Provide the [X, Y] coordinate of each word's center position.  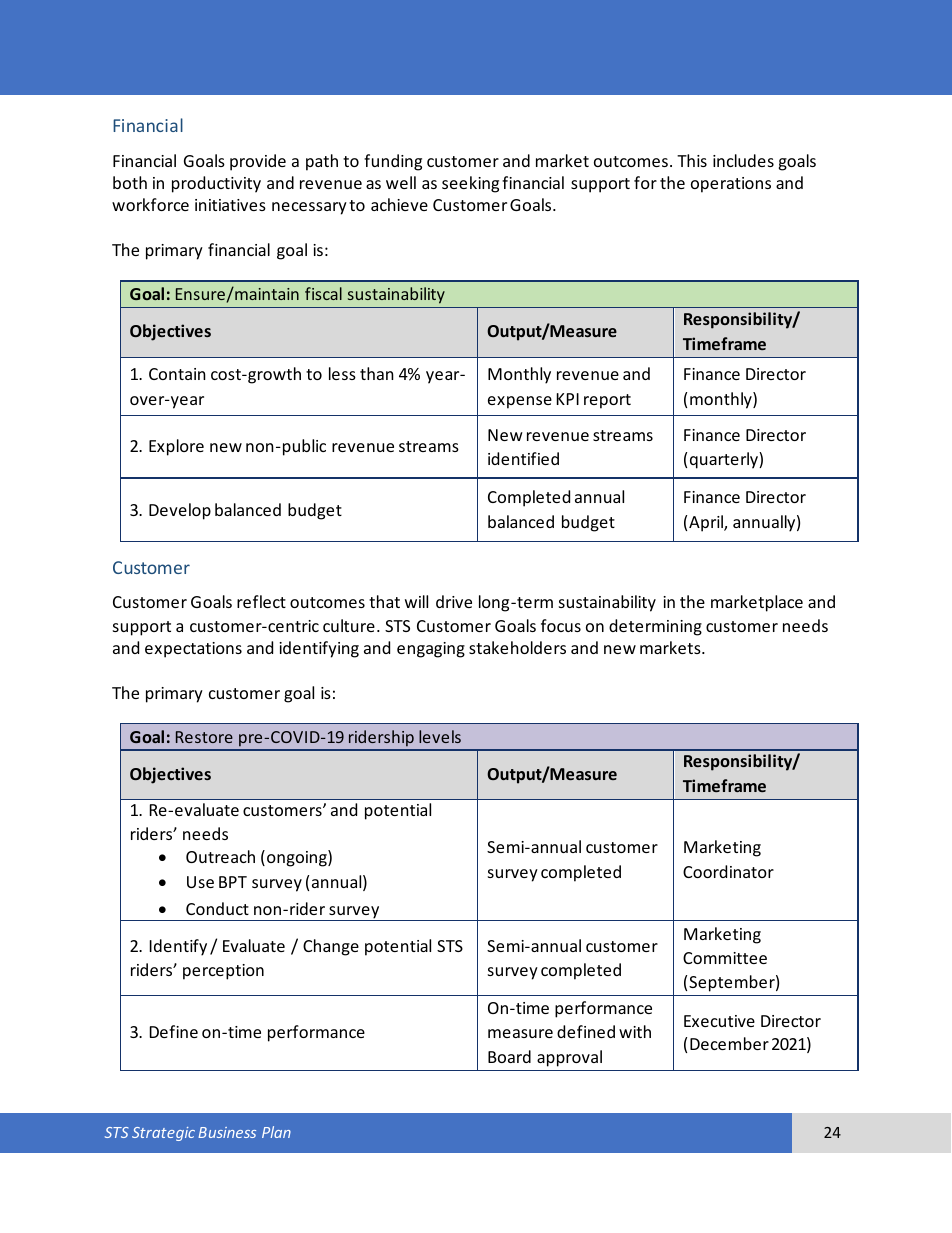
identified [523, 458]
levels [440, 736]
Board [509, 1056]
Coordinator [728, 871]
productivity [216, 184]
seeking [470, 184]
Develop [180, 511]
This [692, 160]
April [707, 523]
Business [227, 1132]
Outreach [220, 856]
